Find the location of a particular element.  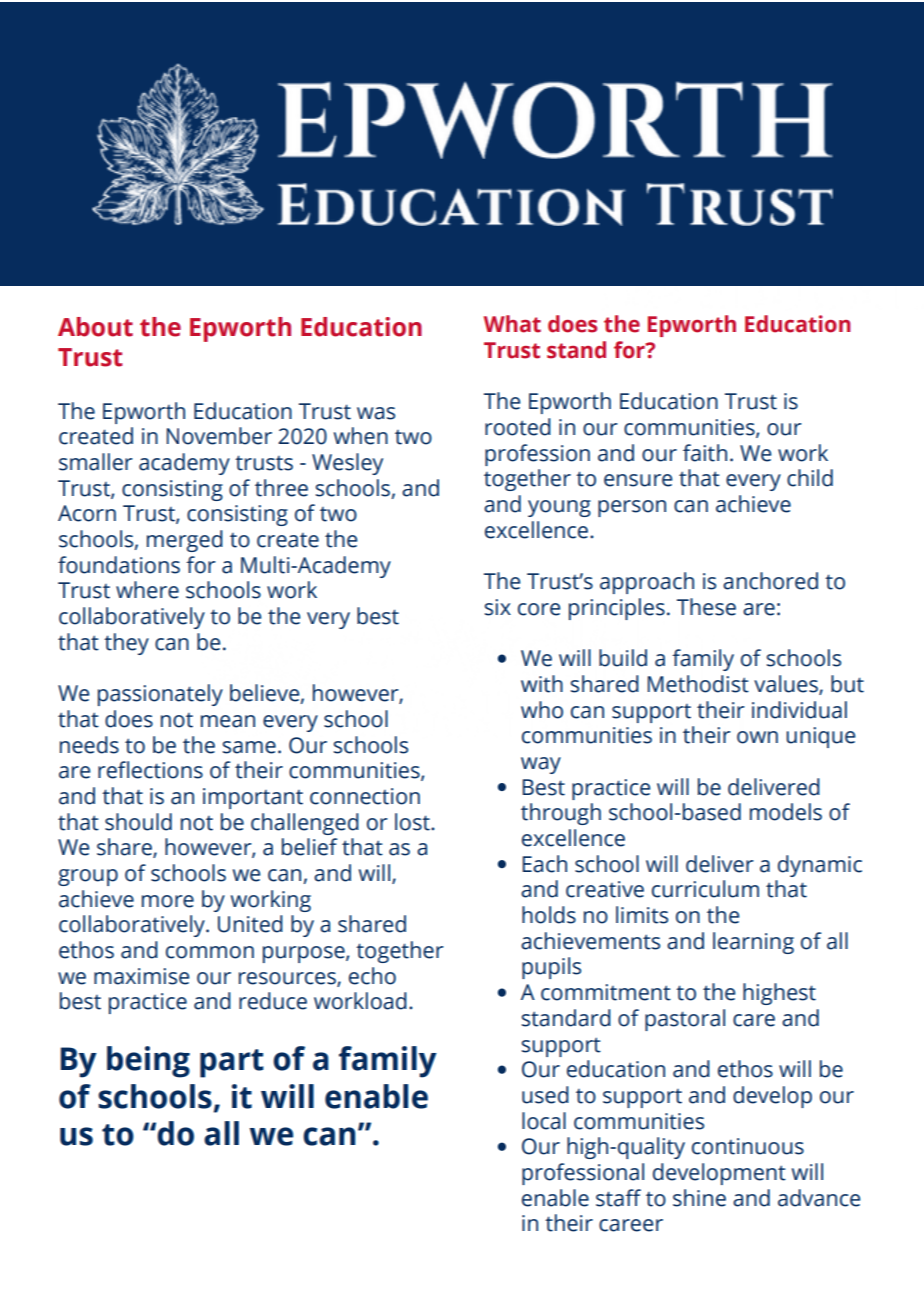

faith is located at coordinates (705, 453).
